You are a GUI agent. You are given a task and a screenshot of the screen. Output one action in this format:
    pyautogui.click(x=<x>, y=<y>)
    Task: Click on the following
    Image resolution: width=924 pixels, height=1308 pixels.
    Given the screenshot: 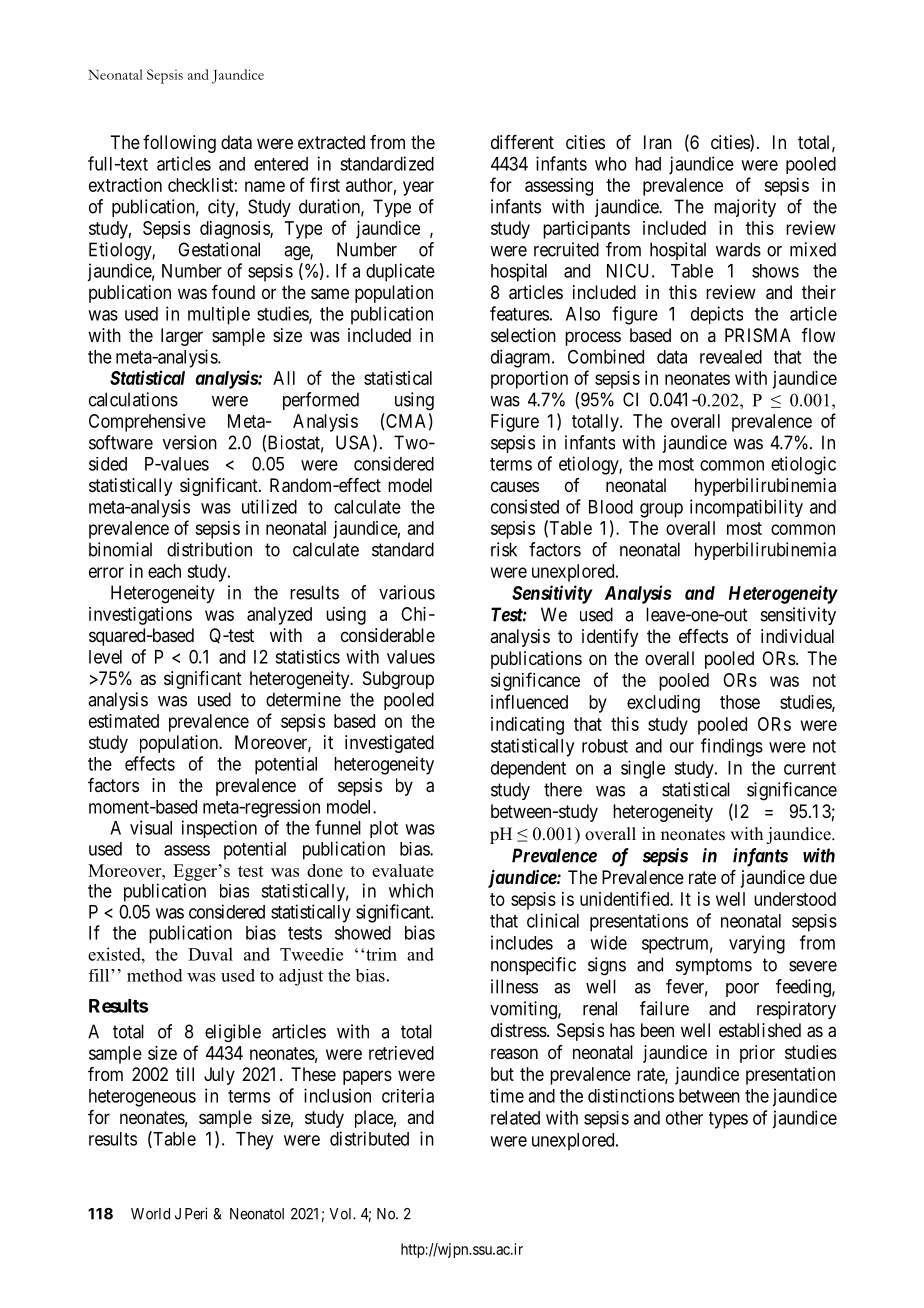 What is the action you would take?
    pyautogui.click(x=179, y=144)
